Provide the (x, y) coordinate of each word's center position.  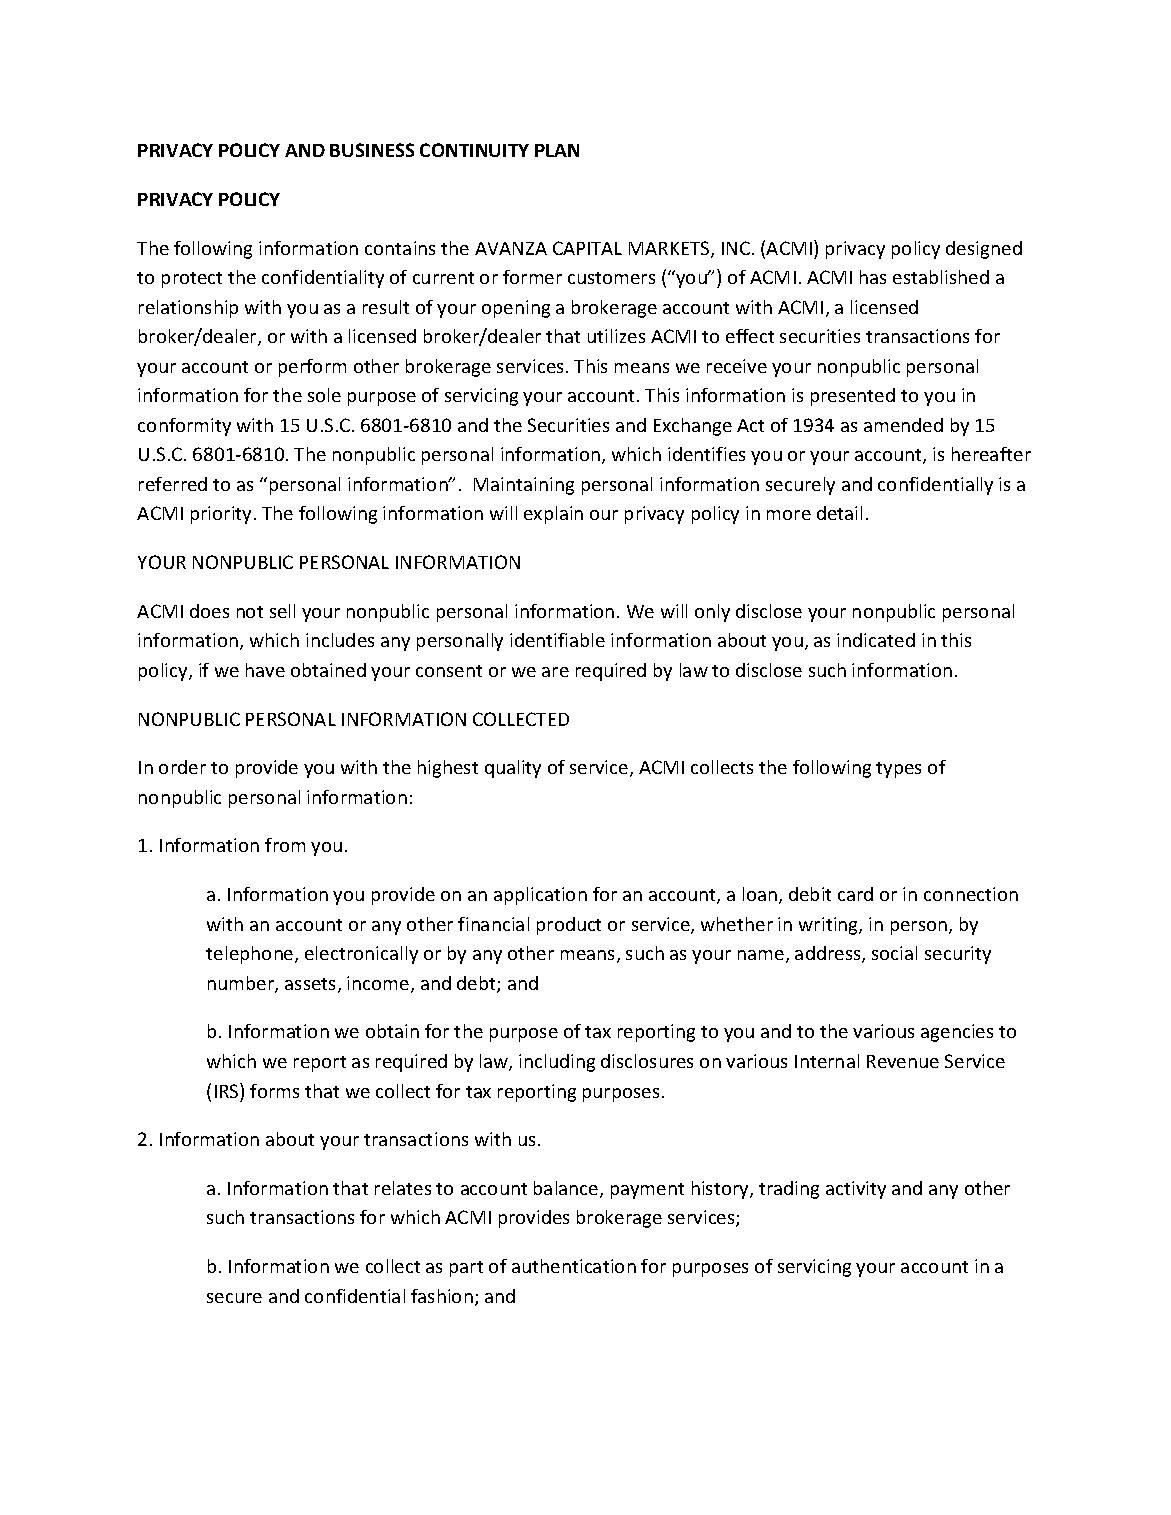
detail (839, 513)
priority (223, 515)
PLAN (557, 150)
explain (553, 515)
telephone (251, 955)
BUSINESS (372, 150)
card (855, 894)
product (569, 926)
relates (403, 1188)
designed (984, 250)
